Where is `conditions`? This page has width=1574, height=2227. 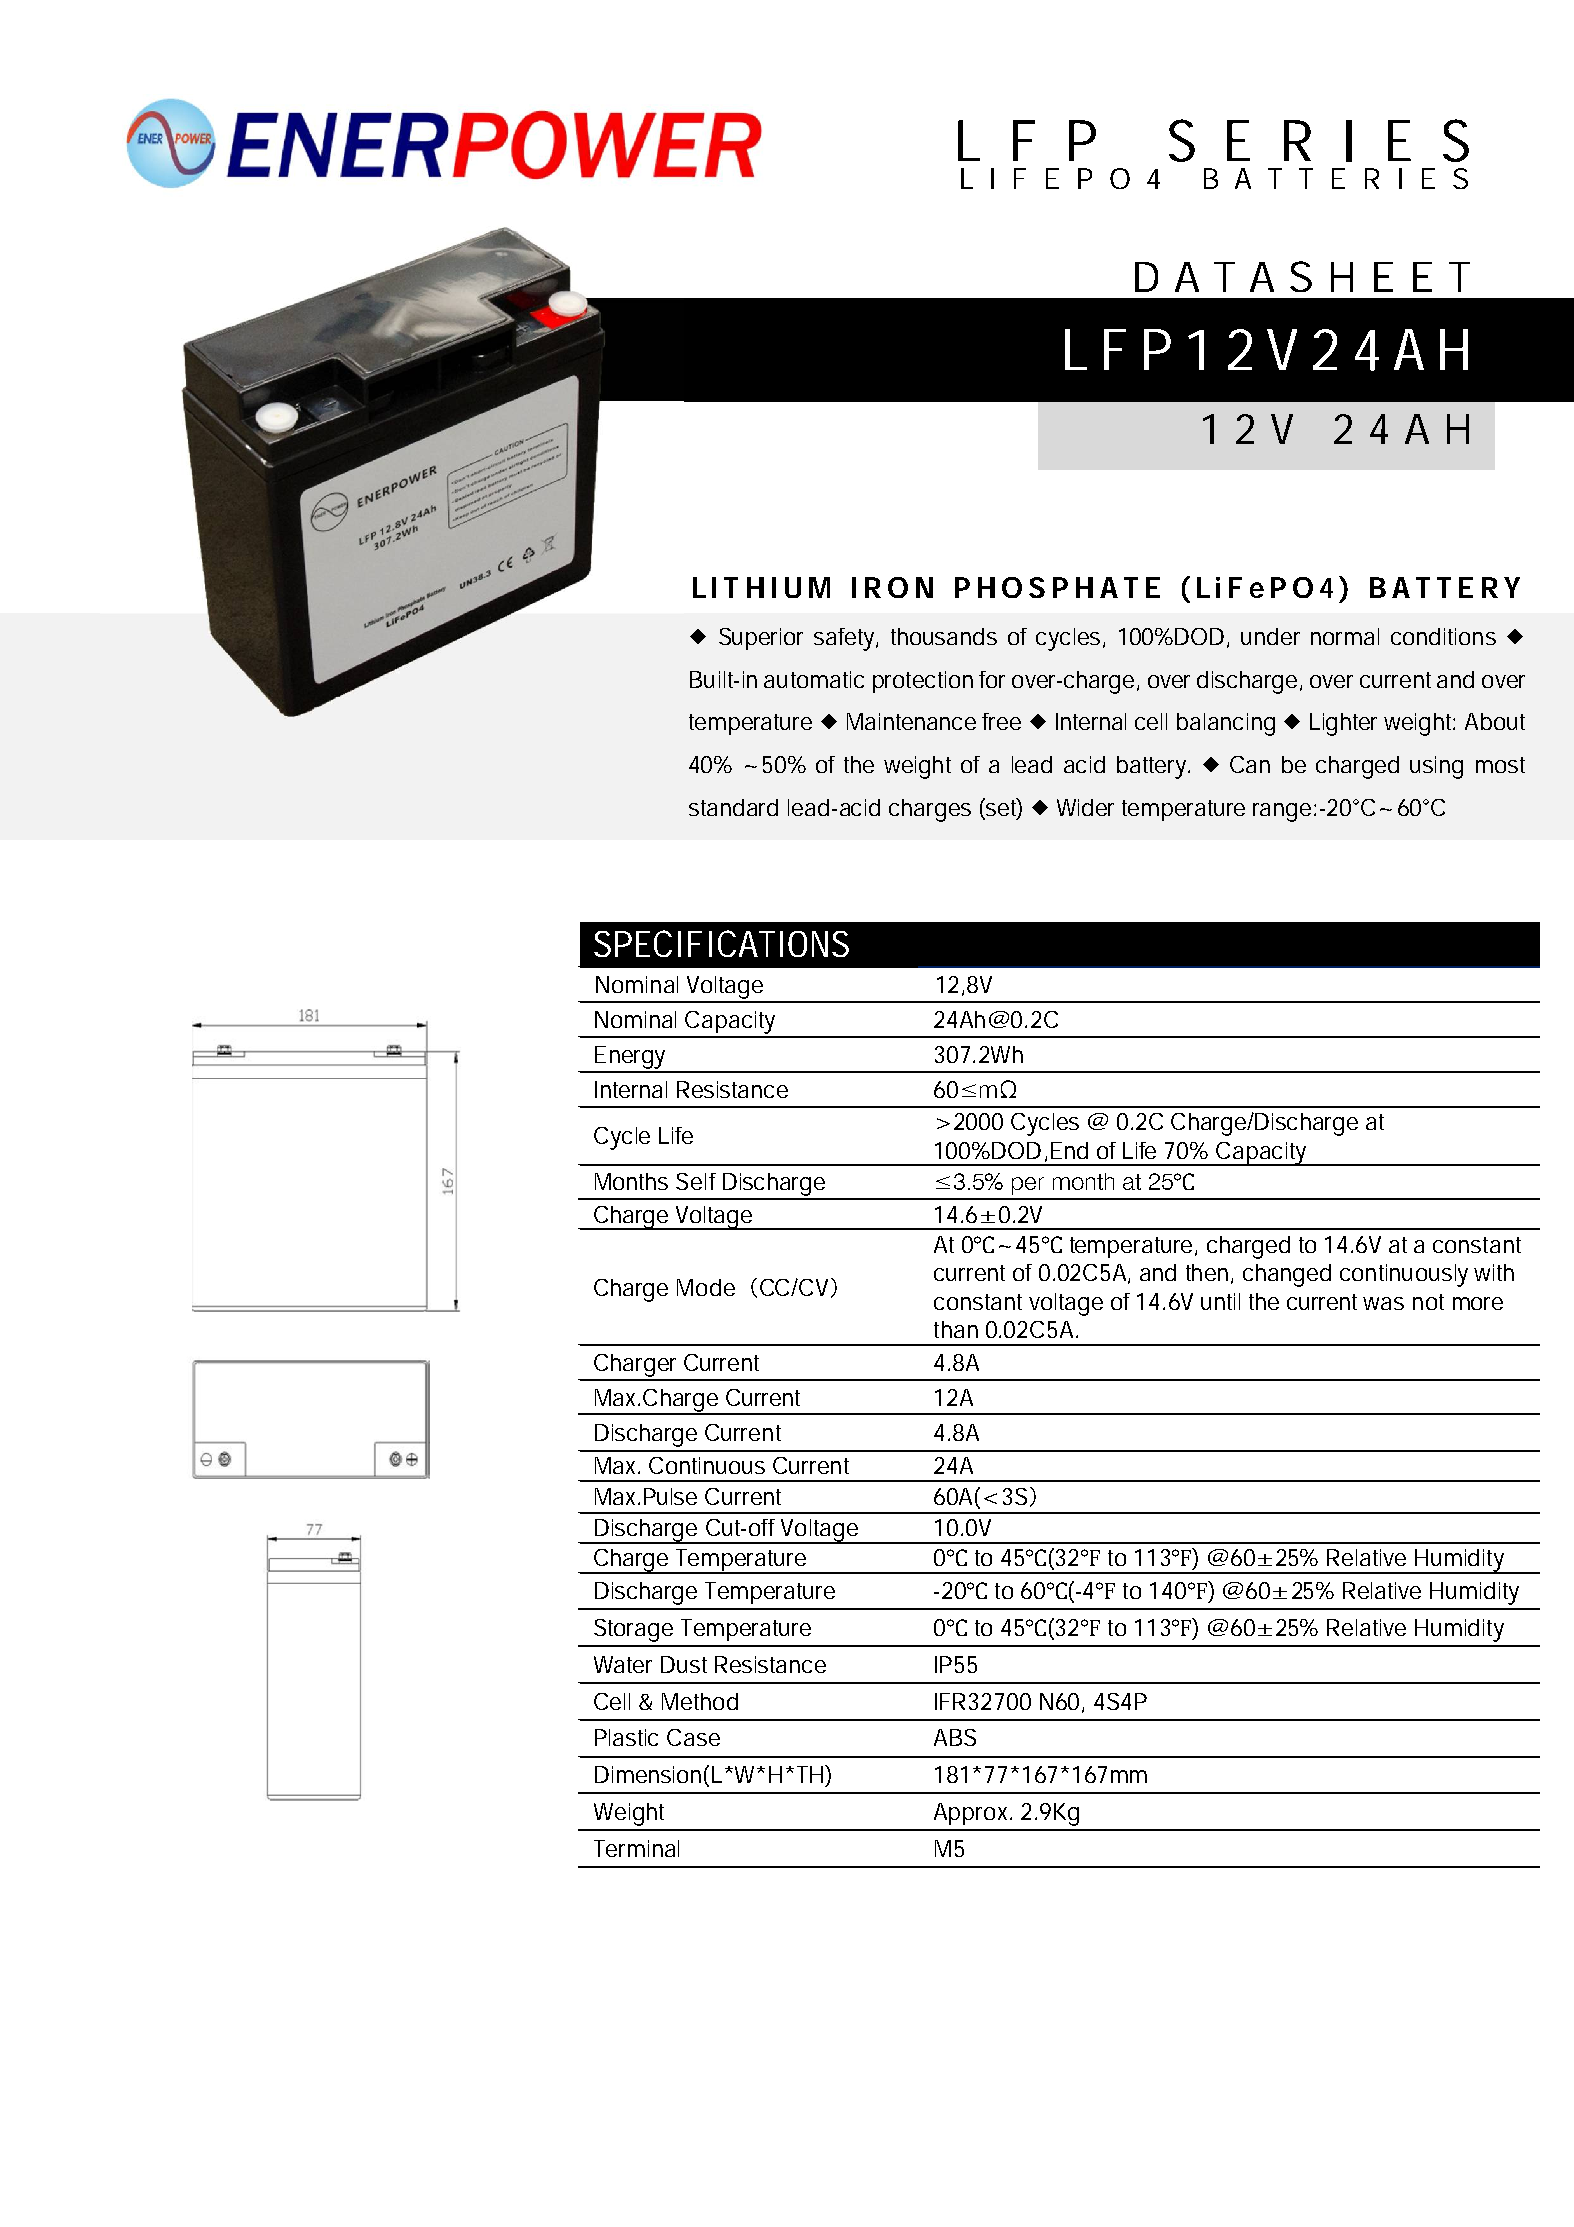
conditions is located at coordinates (1443, 636).
